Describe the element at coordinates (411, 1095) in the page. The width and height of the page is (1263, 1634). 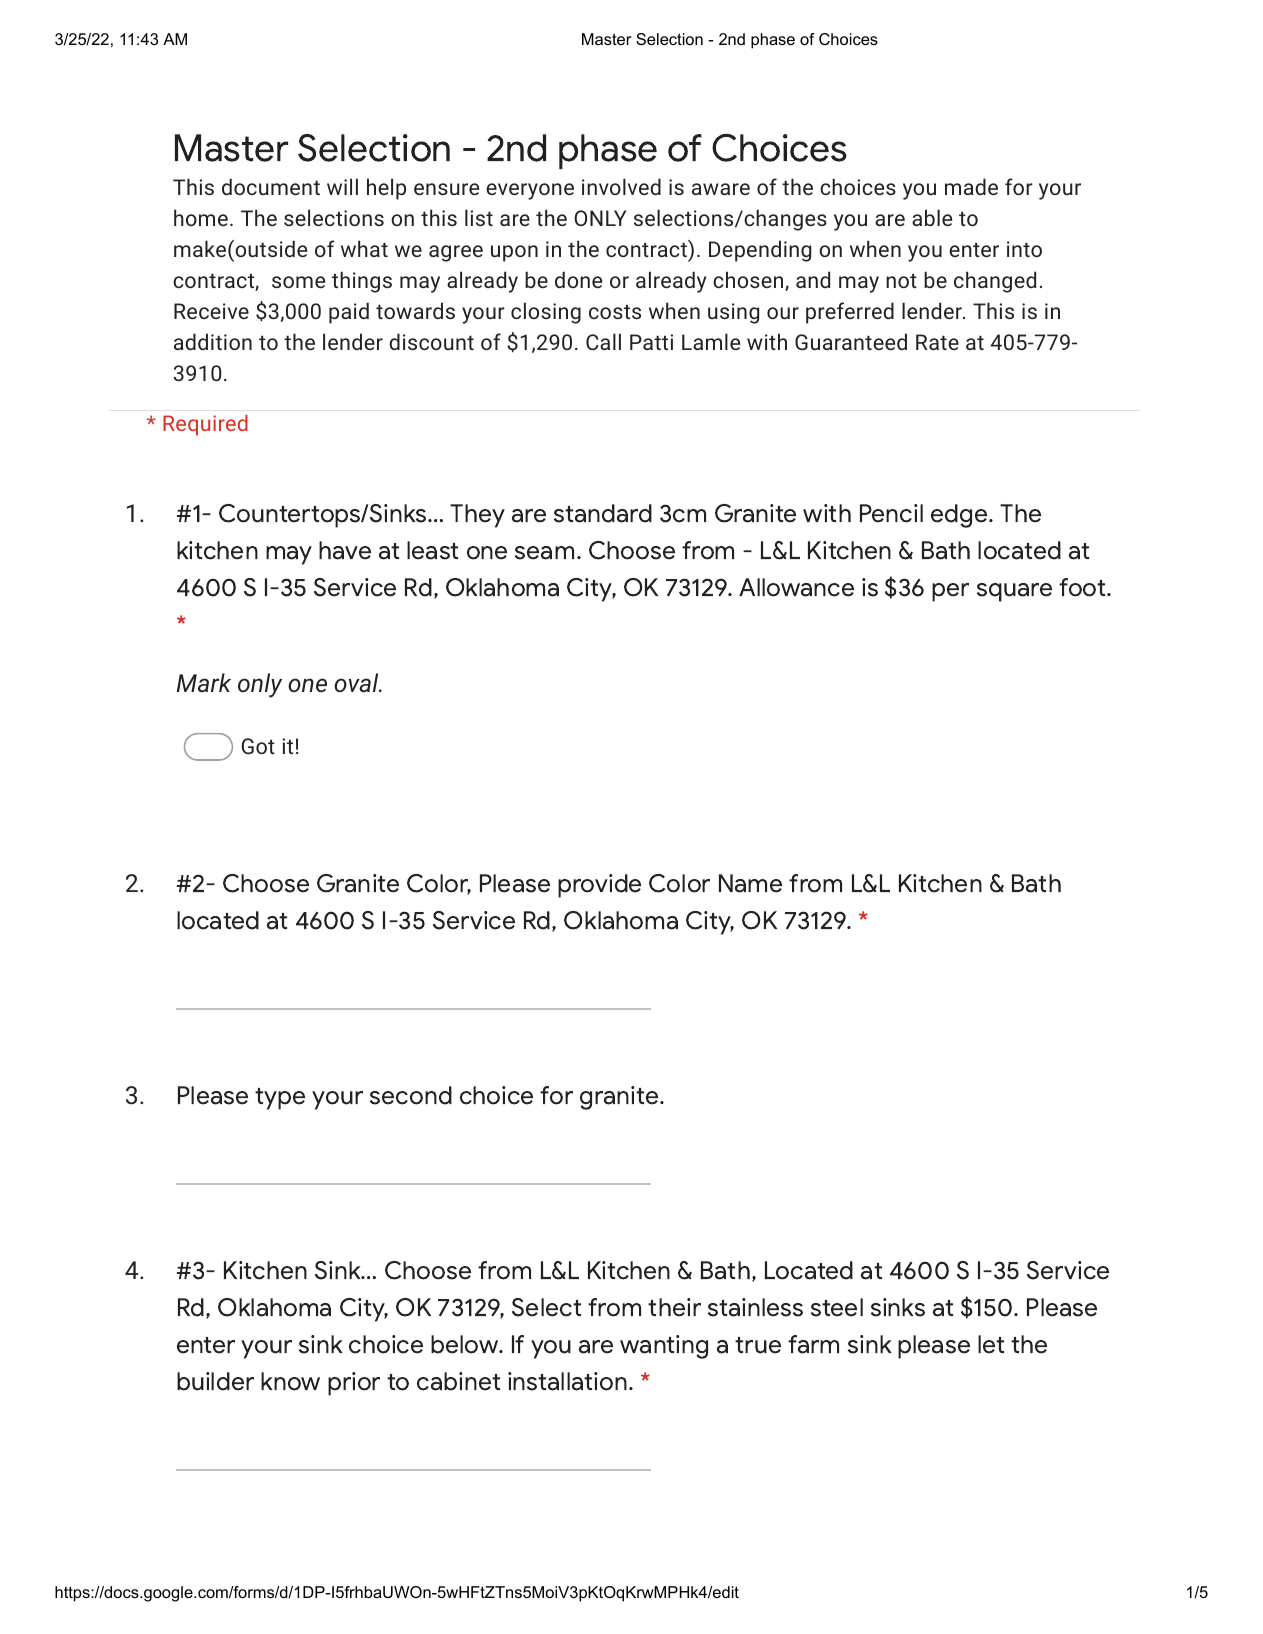
I see `second` at that location.
